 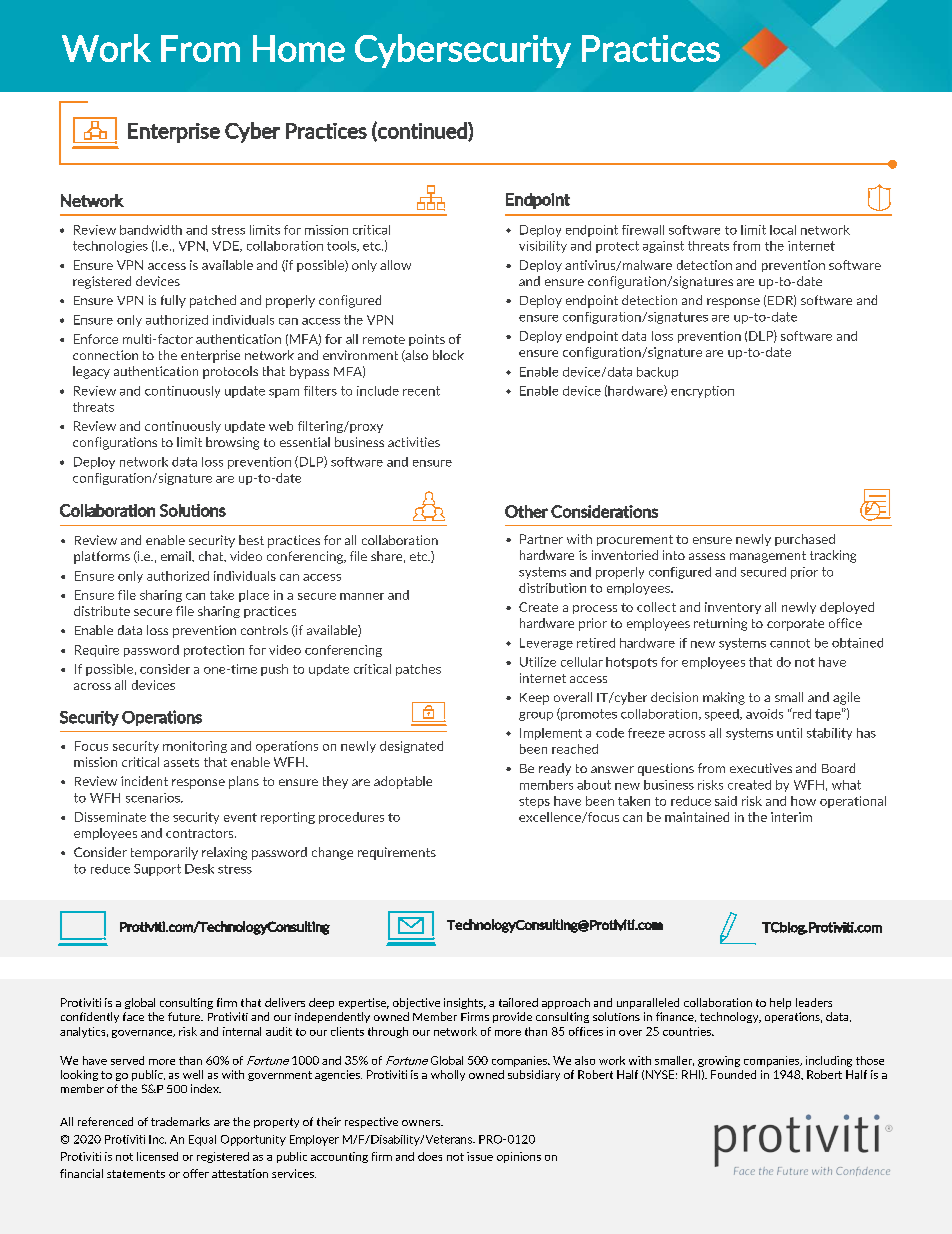 I want to click on issue, so click(x=480, y=1156).
